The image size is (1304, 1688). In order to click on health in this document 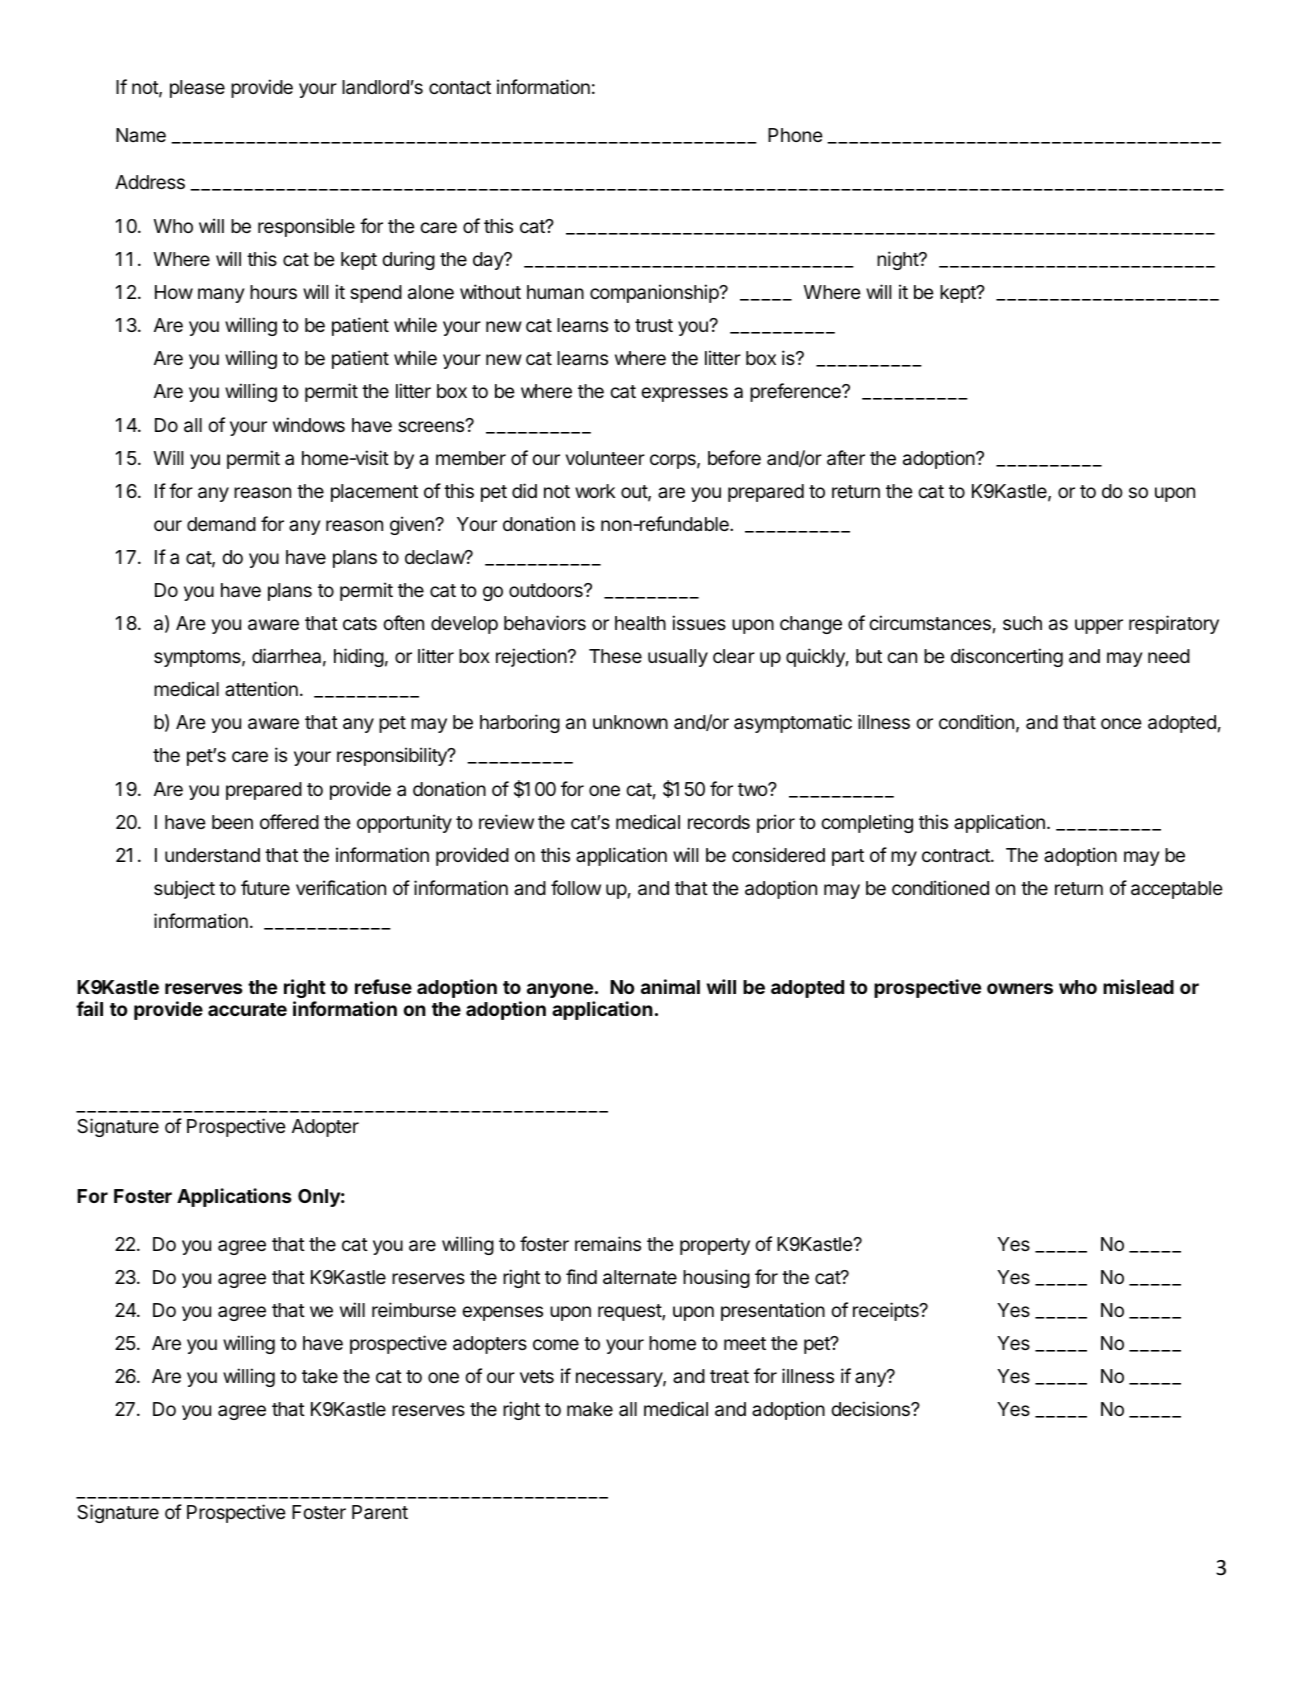, I will do `click(640, 623)`.
